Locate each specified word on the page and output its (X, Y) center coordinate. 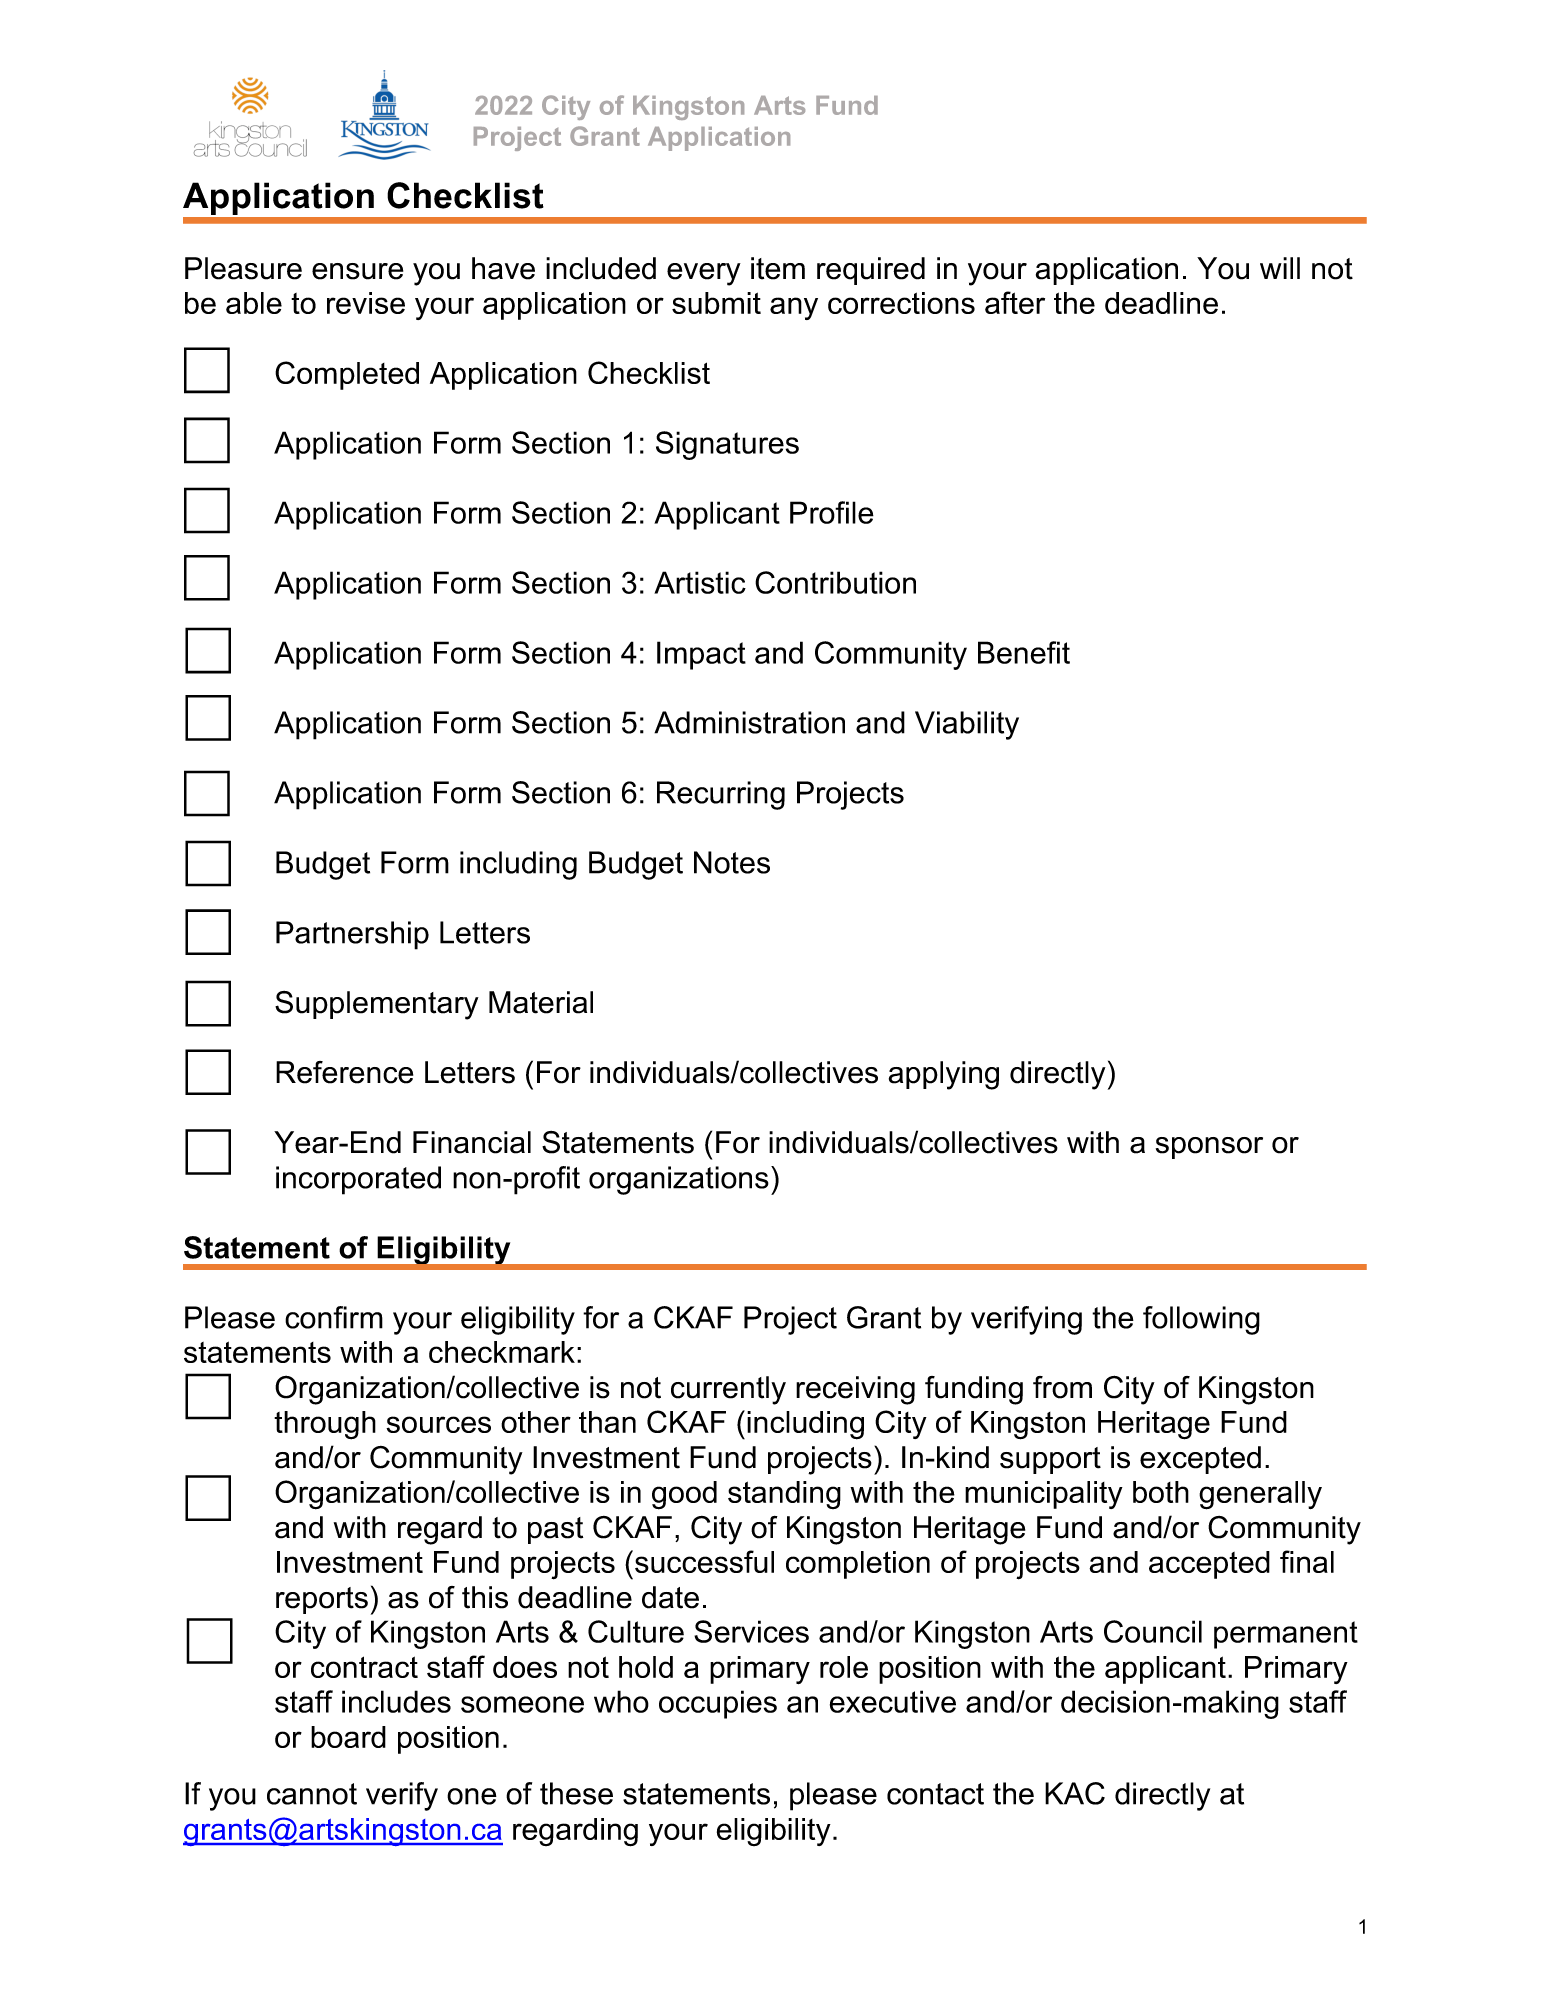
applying (944, 1075)
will (1280, 268)
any (794, 308)
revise (366, 303)
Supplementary (377, 1005)
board (348, 1737)
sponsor (1209, 1148)
